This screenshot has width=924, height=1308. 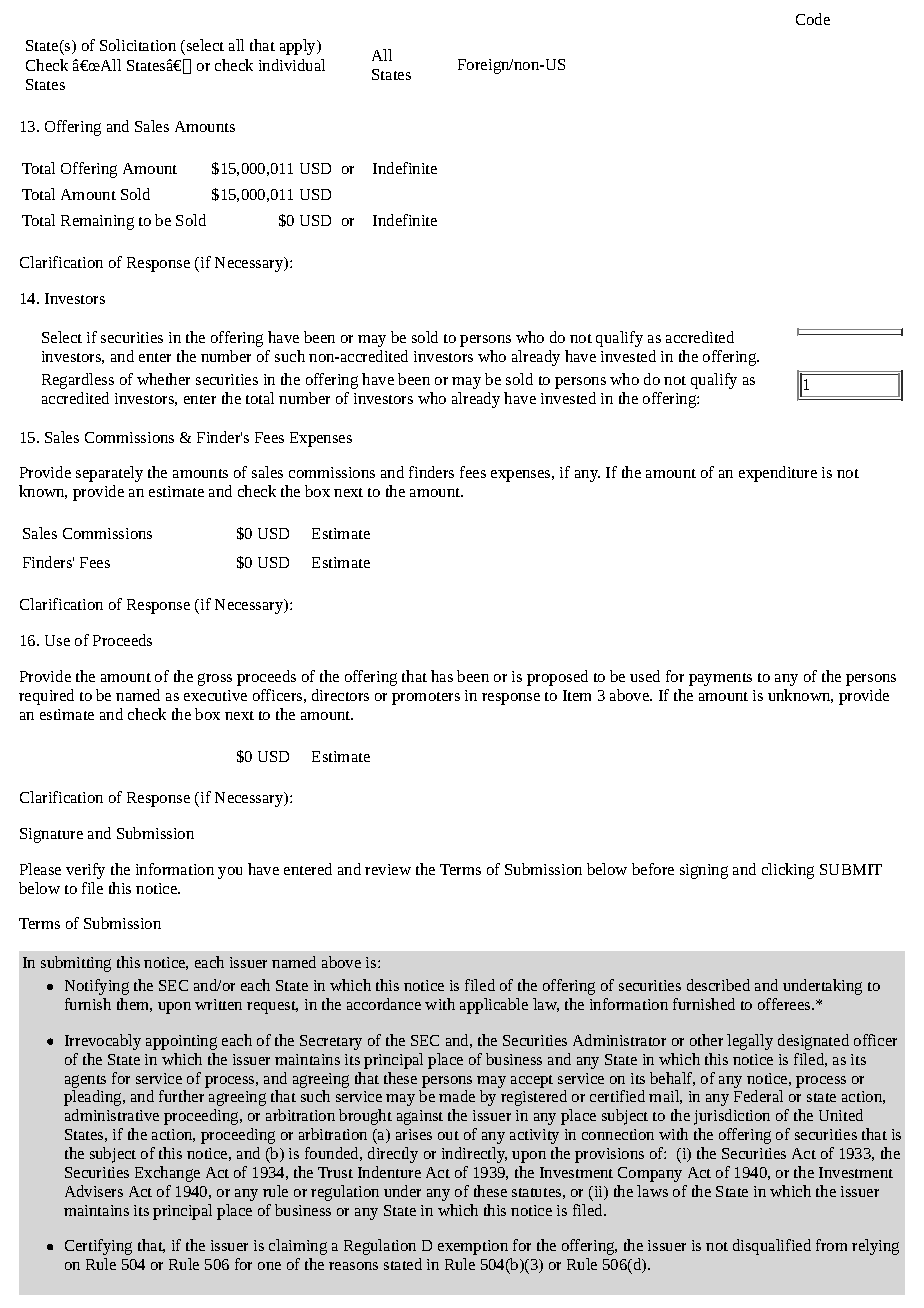 I want to click on payments, so click(x=720, y=679).
